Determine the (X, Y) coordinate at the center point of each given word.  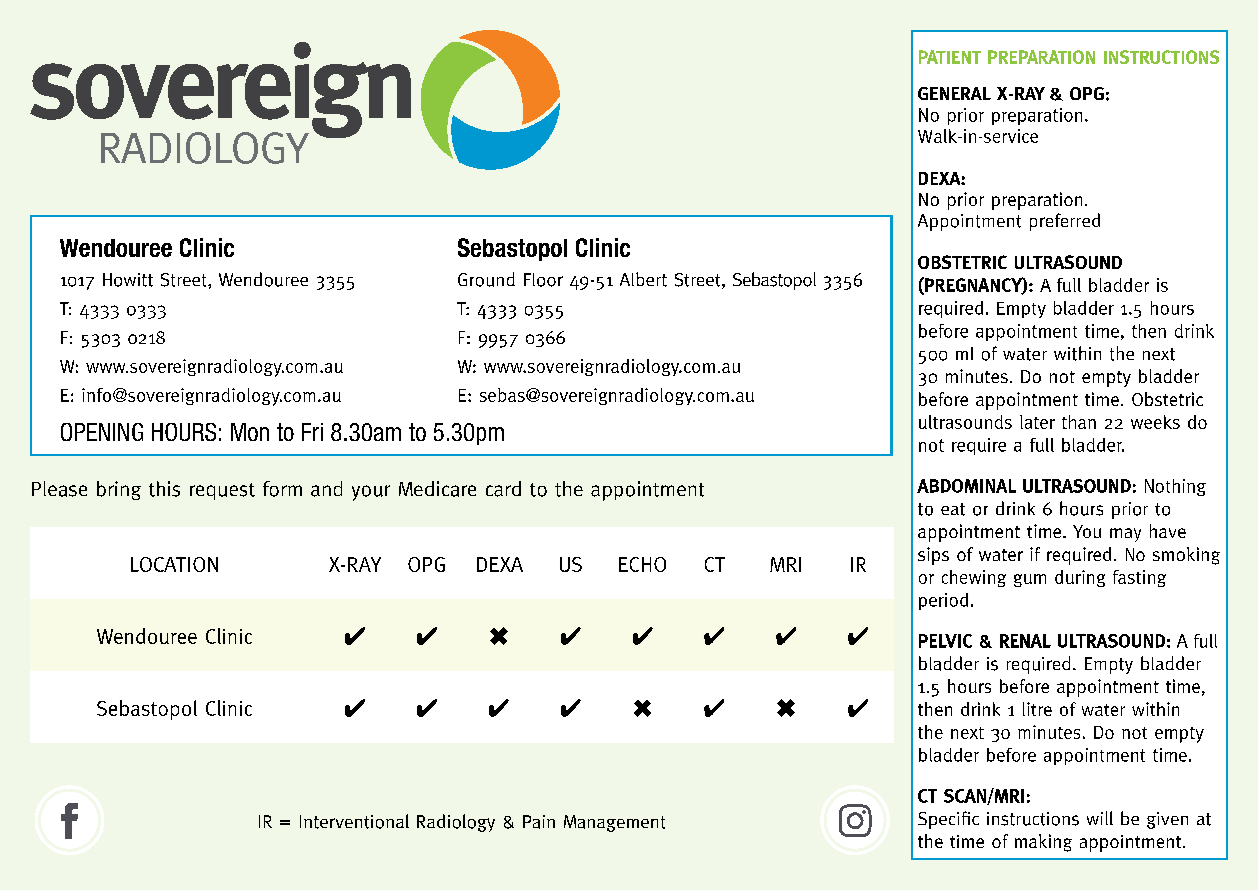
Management (614, 823)
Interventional (354, 821)
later (1037, 422)
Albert (643, 279)
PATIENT (950, 57)
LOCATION (174, 564)
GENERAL (954, 93)
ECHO (642, 564)
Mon (250, 432)
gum (1030, 580)
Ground (486, 279)
